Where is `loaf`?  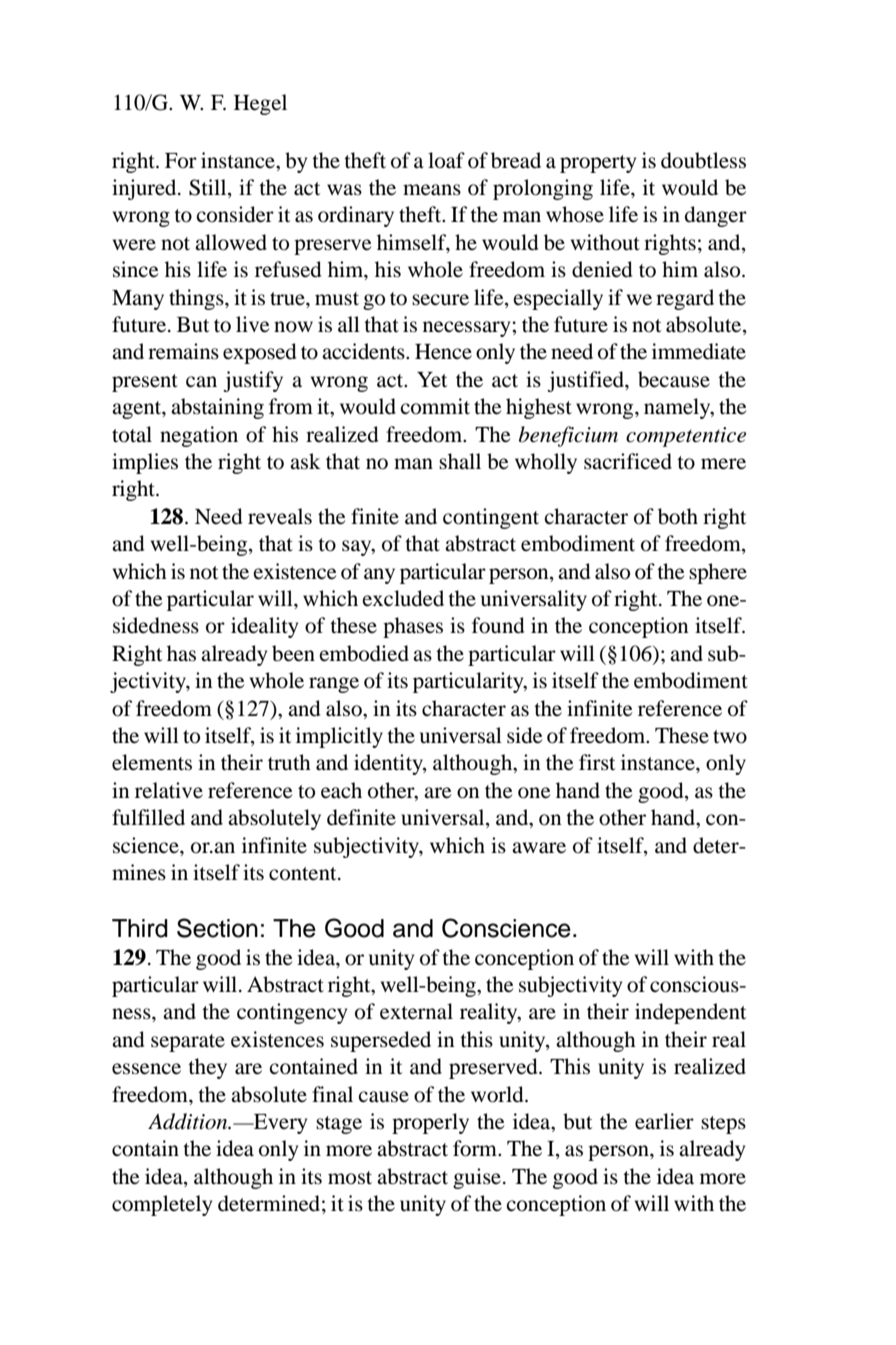
loaf is located at coordinates (446, 160).
